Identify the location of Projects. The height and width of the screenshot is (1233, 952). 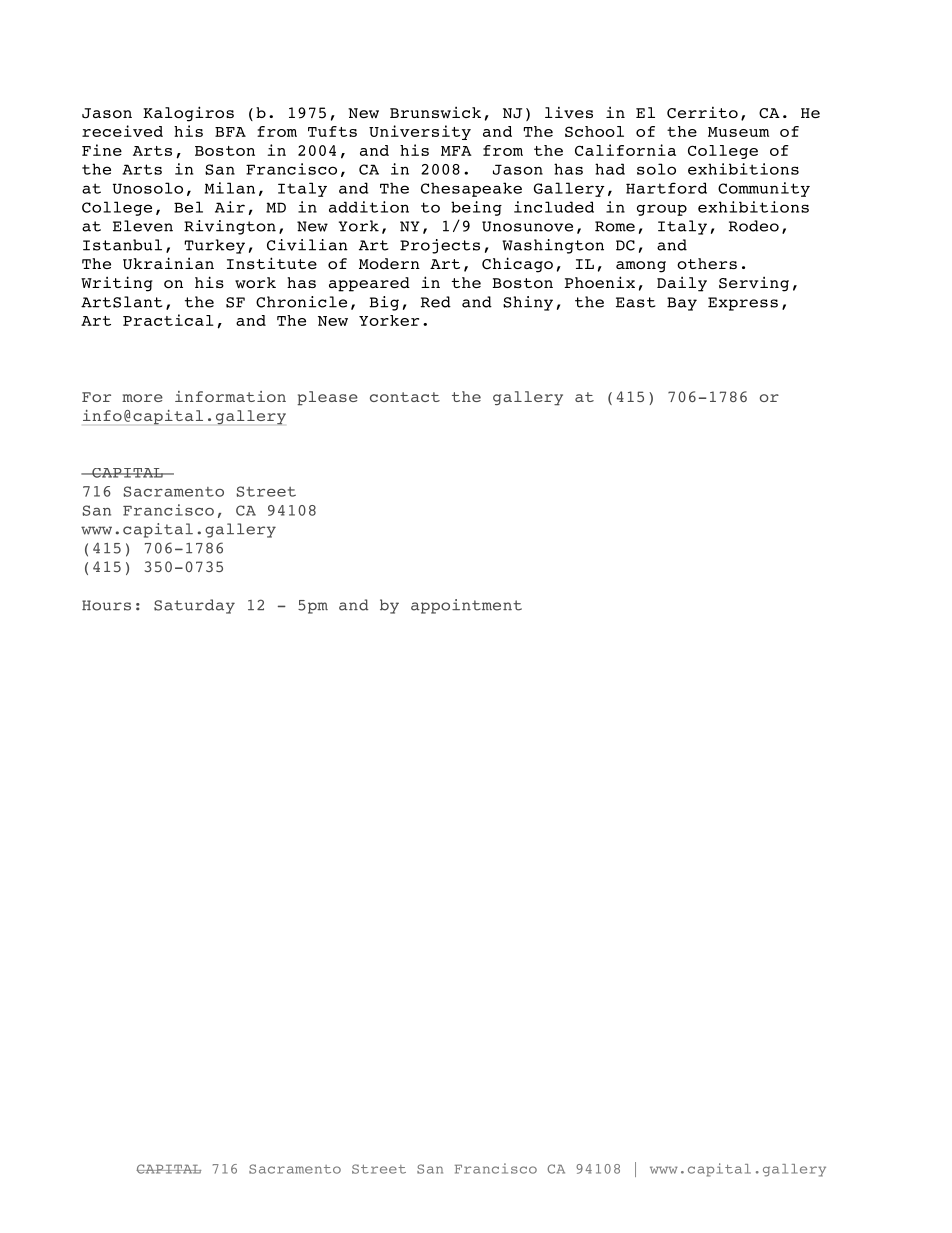
(440, 246).
